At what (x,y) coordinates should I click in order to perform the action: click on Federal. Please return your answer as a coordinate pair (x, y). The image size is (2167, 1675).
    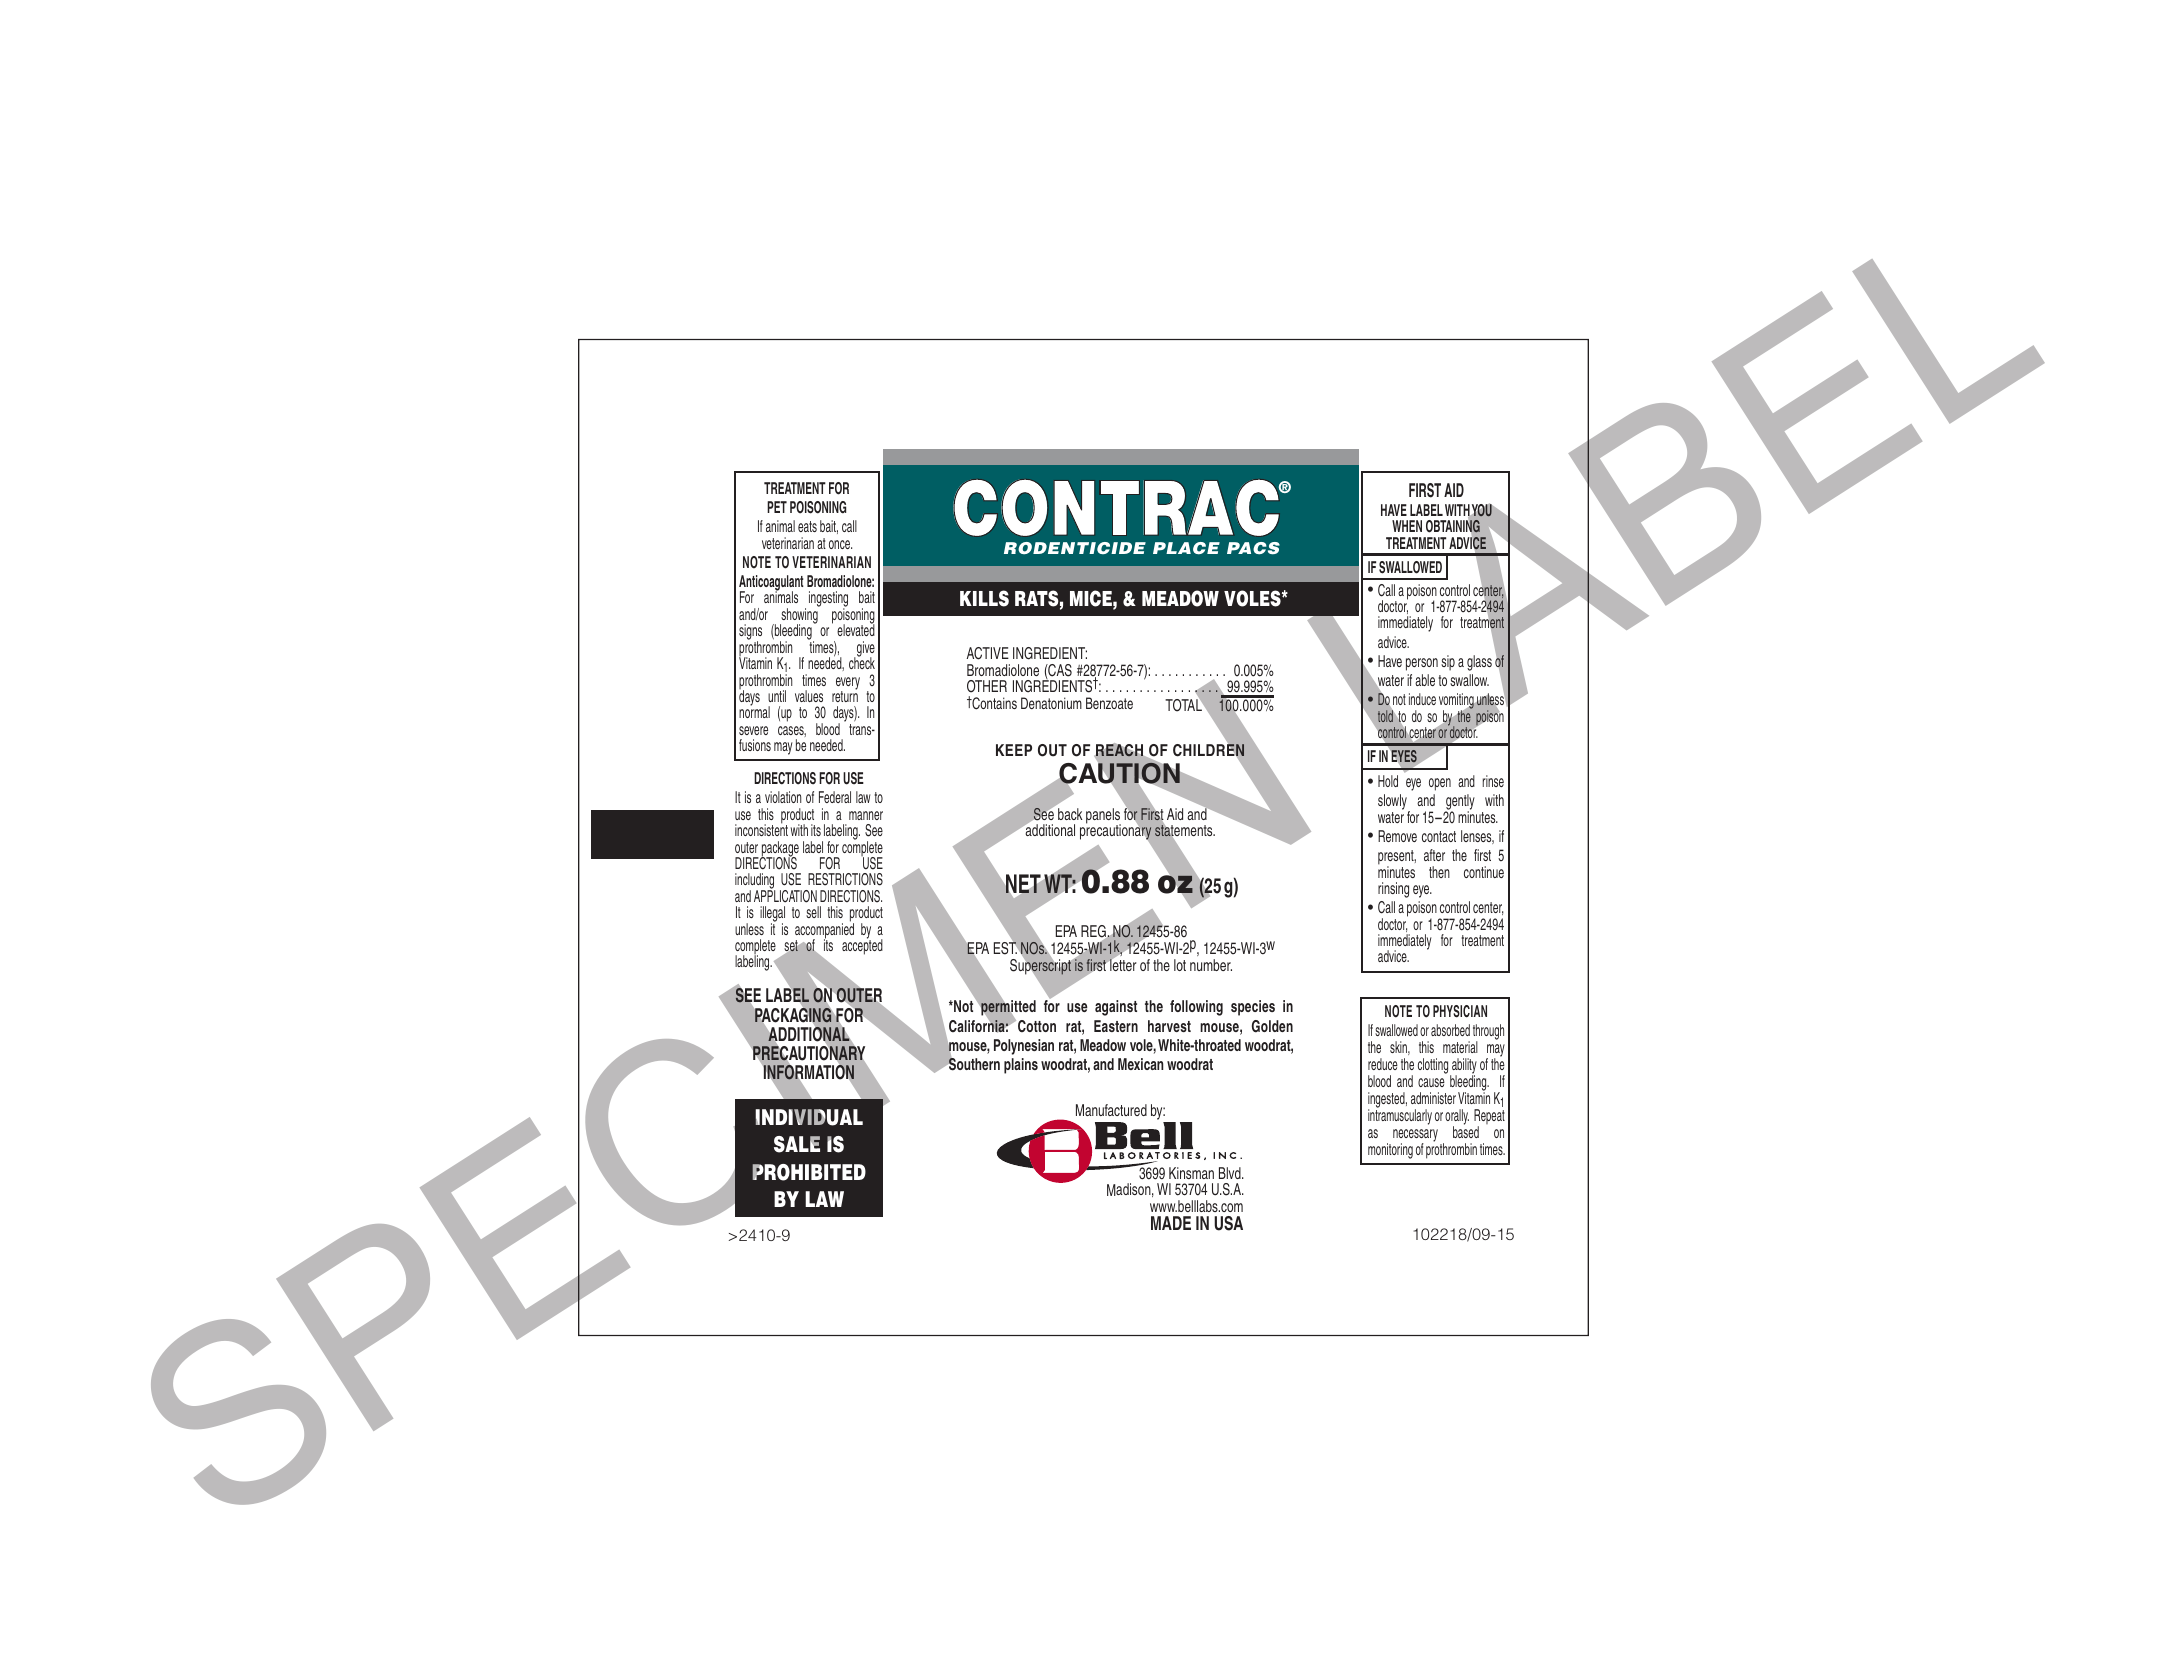
    Looking at the image, I should click on (835, 797).
